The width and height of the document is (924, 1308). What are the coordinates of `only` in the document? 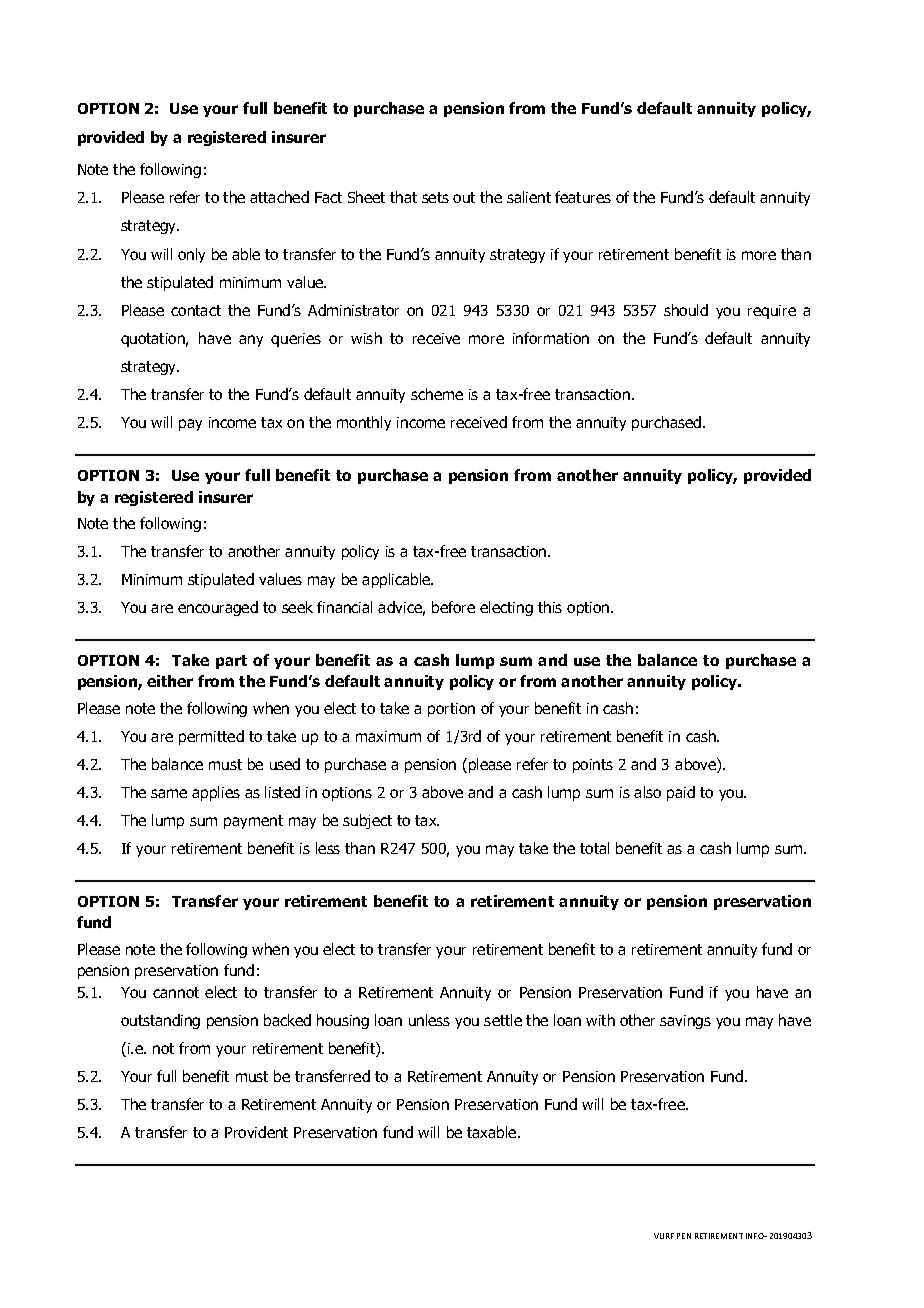 It's located at (191, 255).
